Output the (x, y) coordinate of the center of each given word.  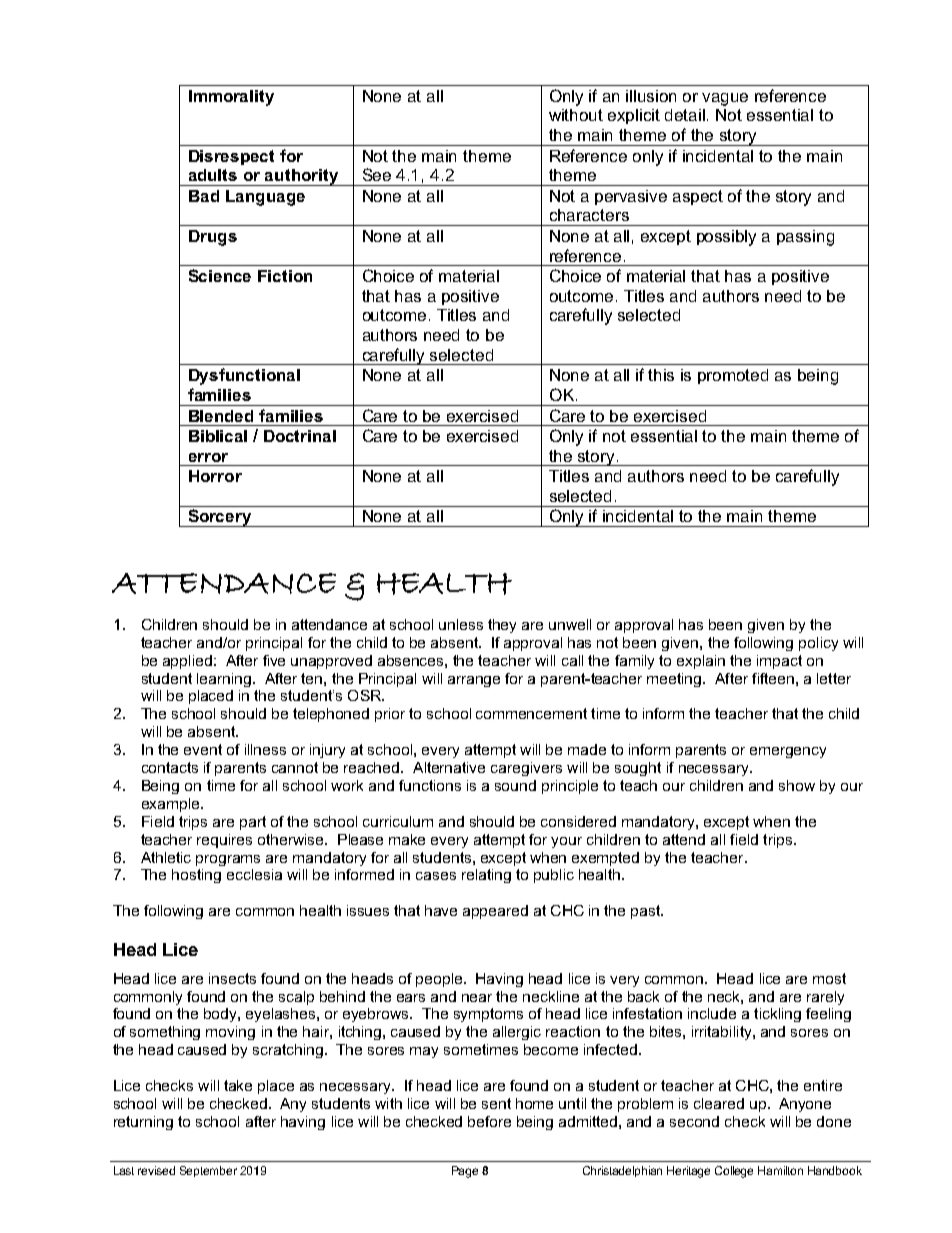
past (646, 912)
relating (486, 876)
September (208, 1171)
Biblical (218, 436)
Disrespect (231, 157)
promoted (733, 376)
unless (461, 624)
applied (187, 662)
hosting (196, 876)
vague (725, 99)
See (377, 174)
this (661, 375)
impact (779, 662)
